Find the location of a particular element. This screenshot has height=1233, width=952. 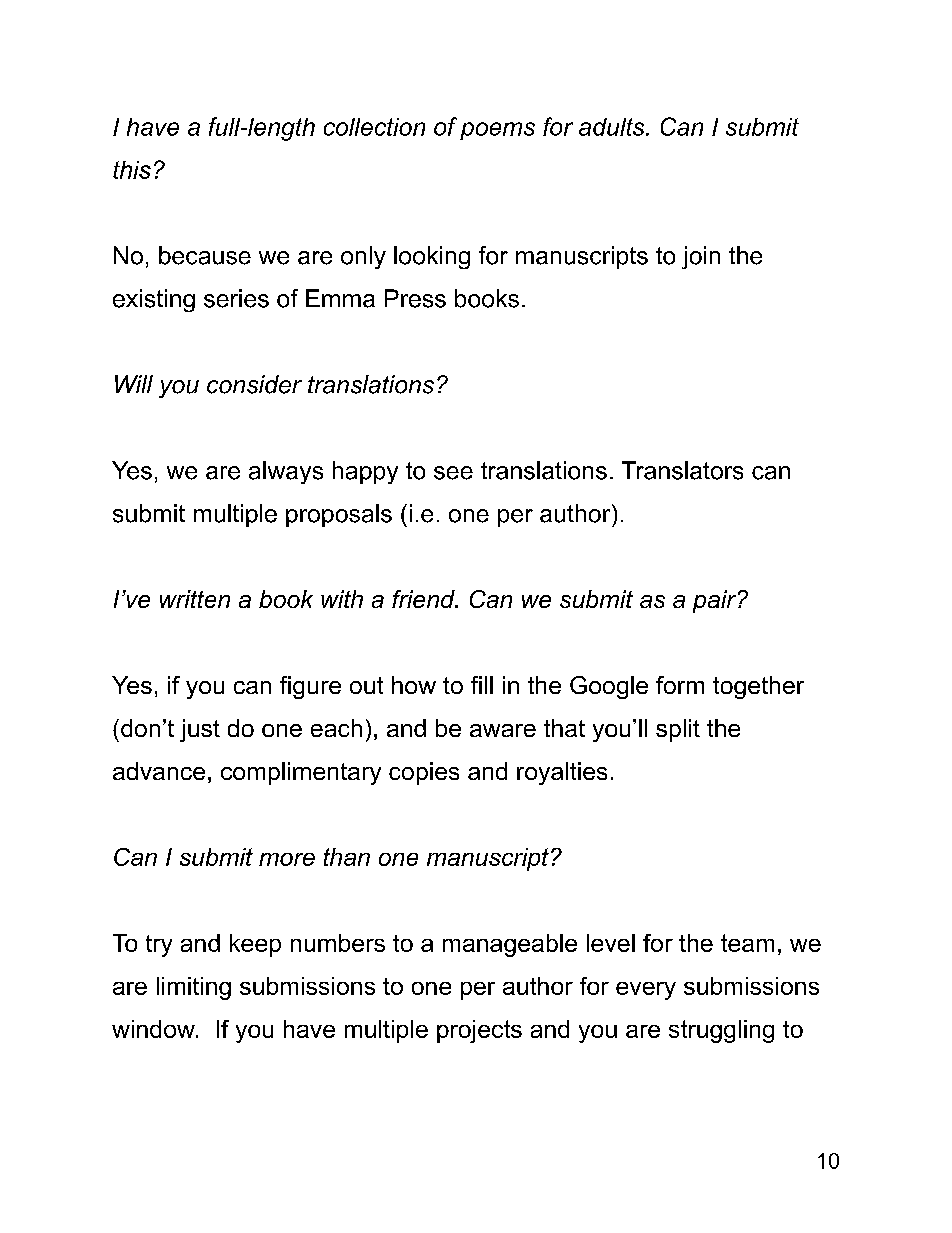

adults is located at coordinates (613, 127).
